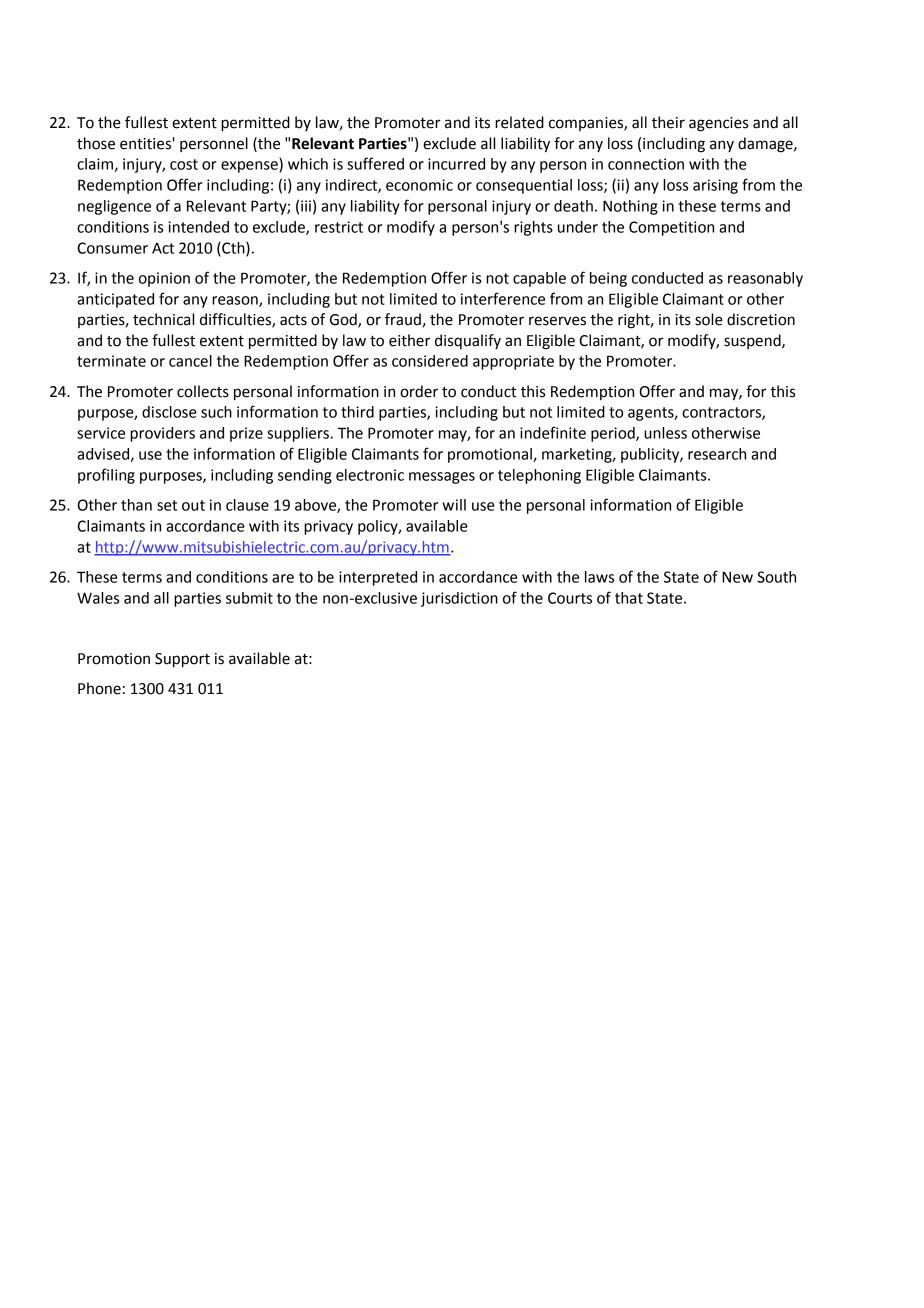 The image size is (924, 1308). What do you see at coordinates (169, 412) in the image?
I see `disclose` at bounding box center [169, 412].
